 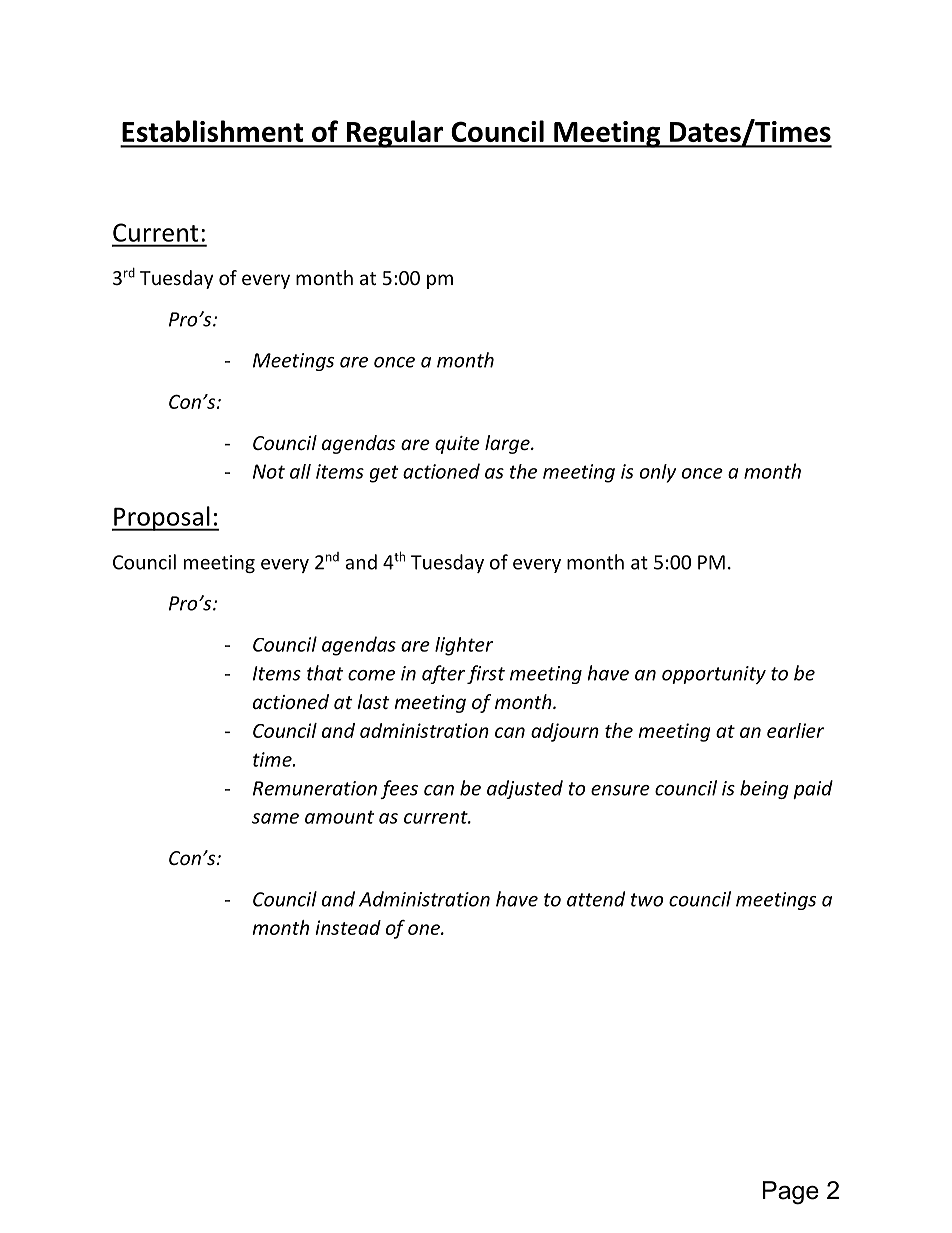 What do you see at coordinates (275, 818) in the screenshot?
I see `same` at bounding box center [275, 818].
